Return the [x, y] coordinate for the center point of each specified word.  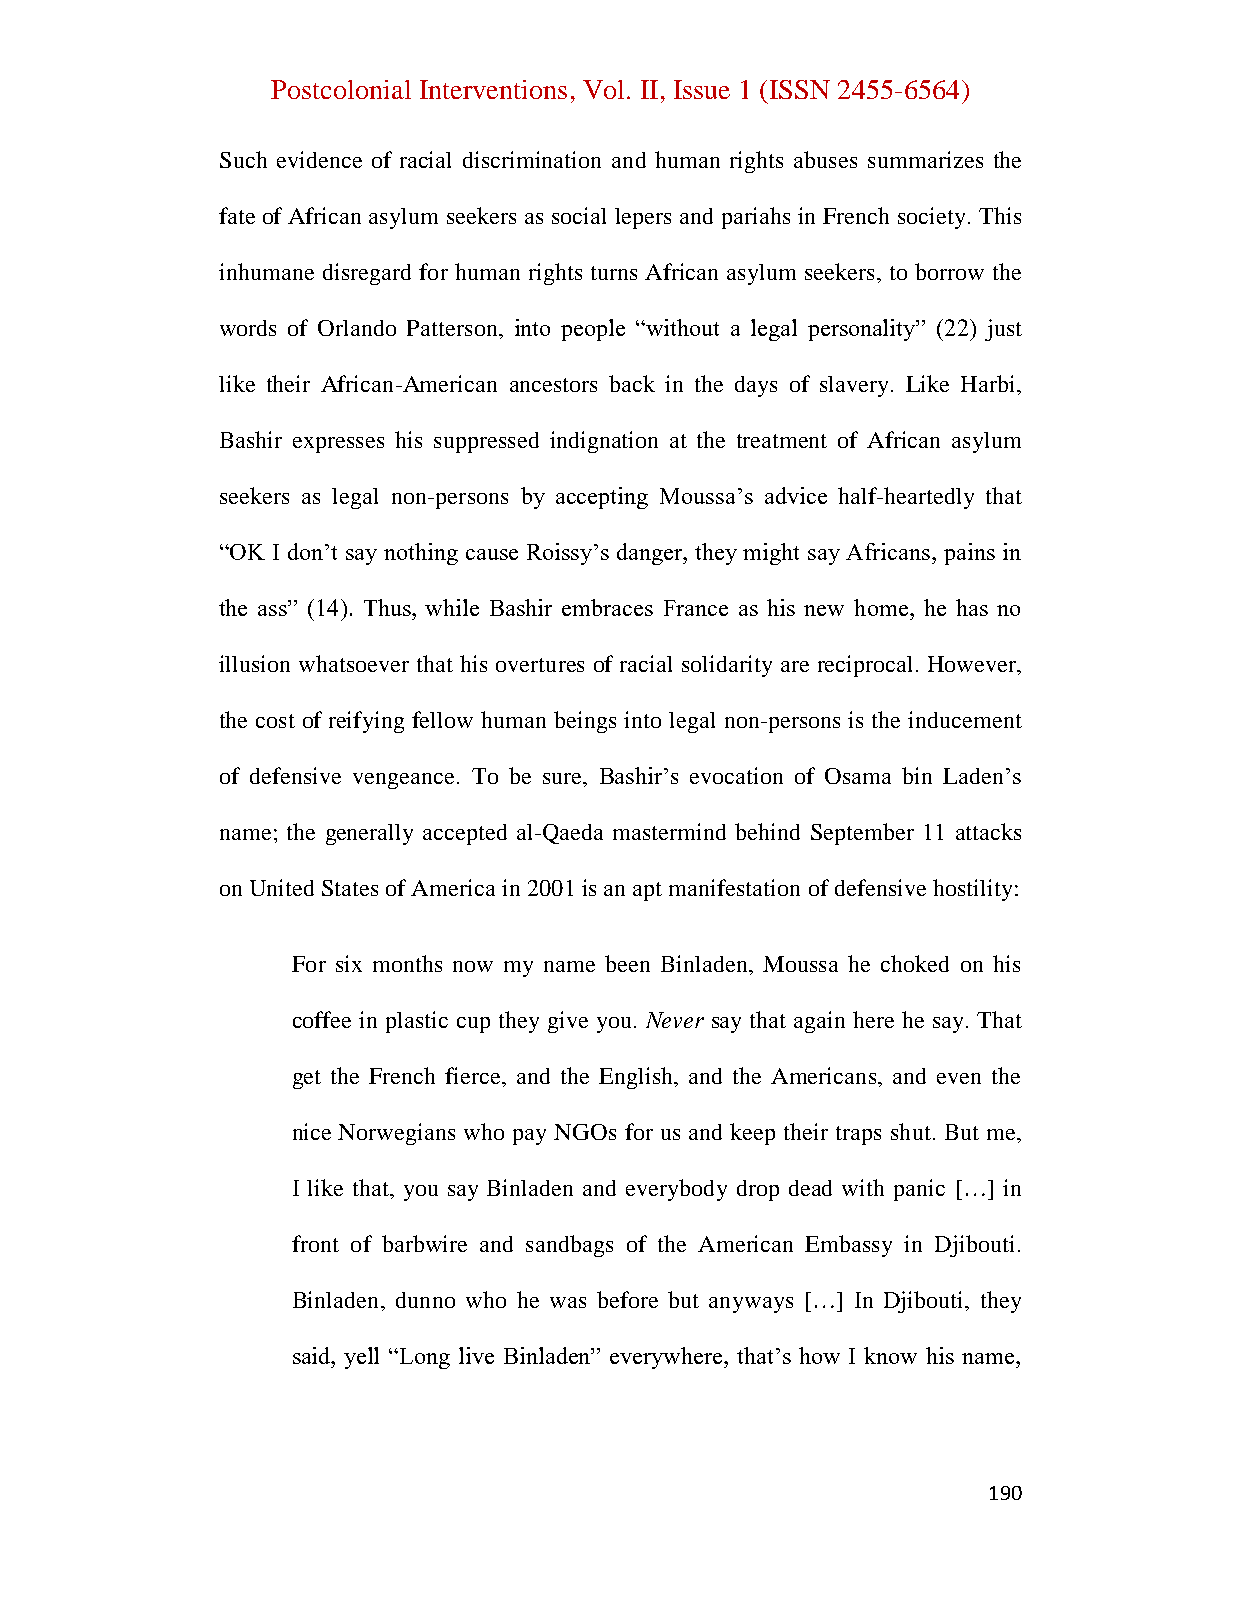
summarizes [925, 159]
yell [361, 1358]
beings [585, 722]
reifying [366, 722]
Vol [603, 89]
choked [915, 963]
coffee [322, 1019]
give [568, 1022]
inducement [965, 719]
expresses [338, 445]
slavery [854, 386]
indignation [604, 442]
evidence [319, 159]
